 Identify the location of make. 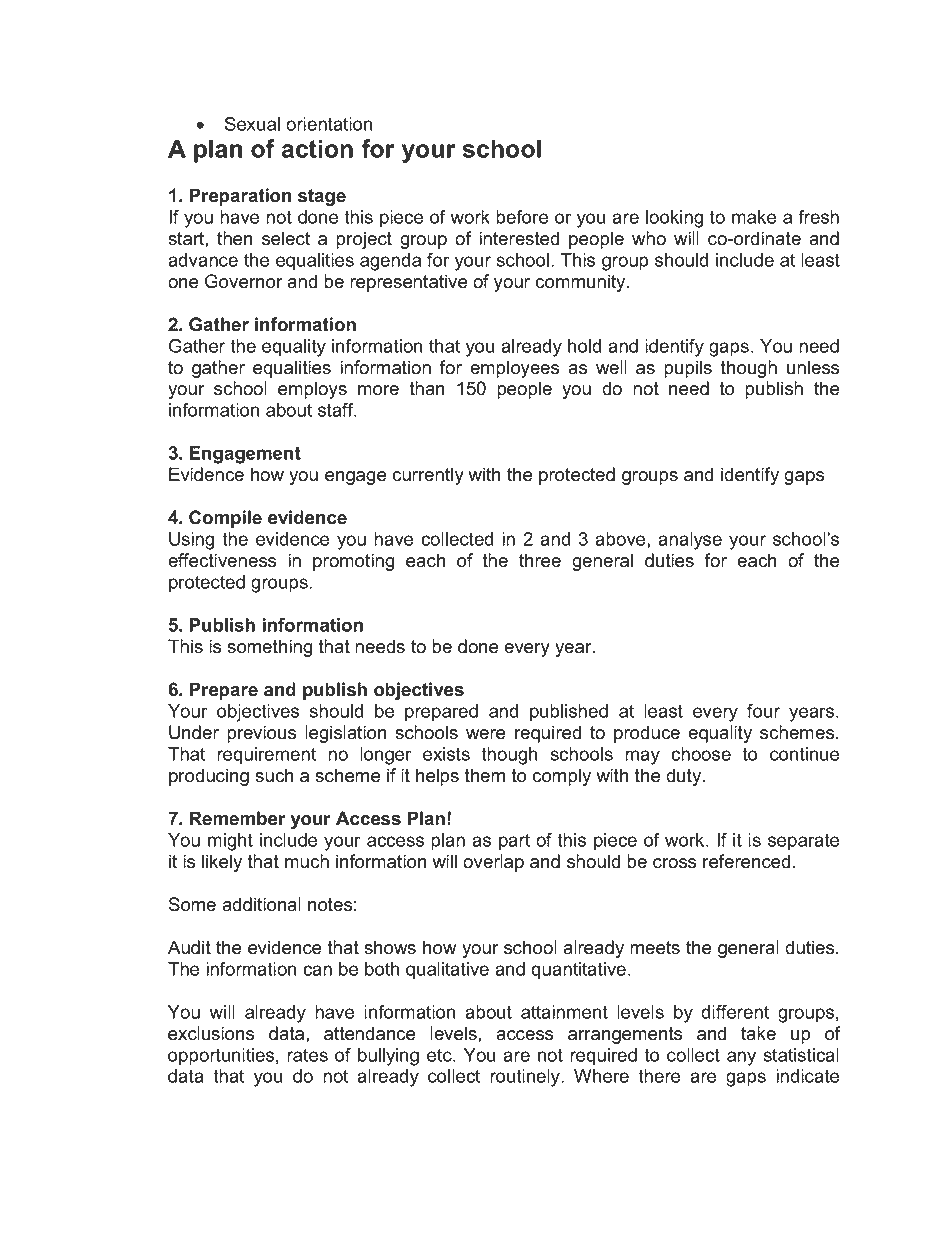
(754, 217).
